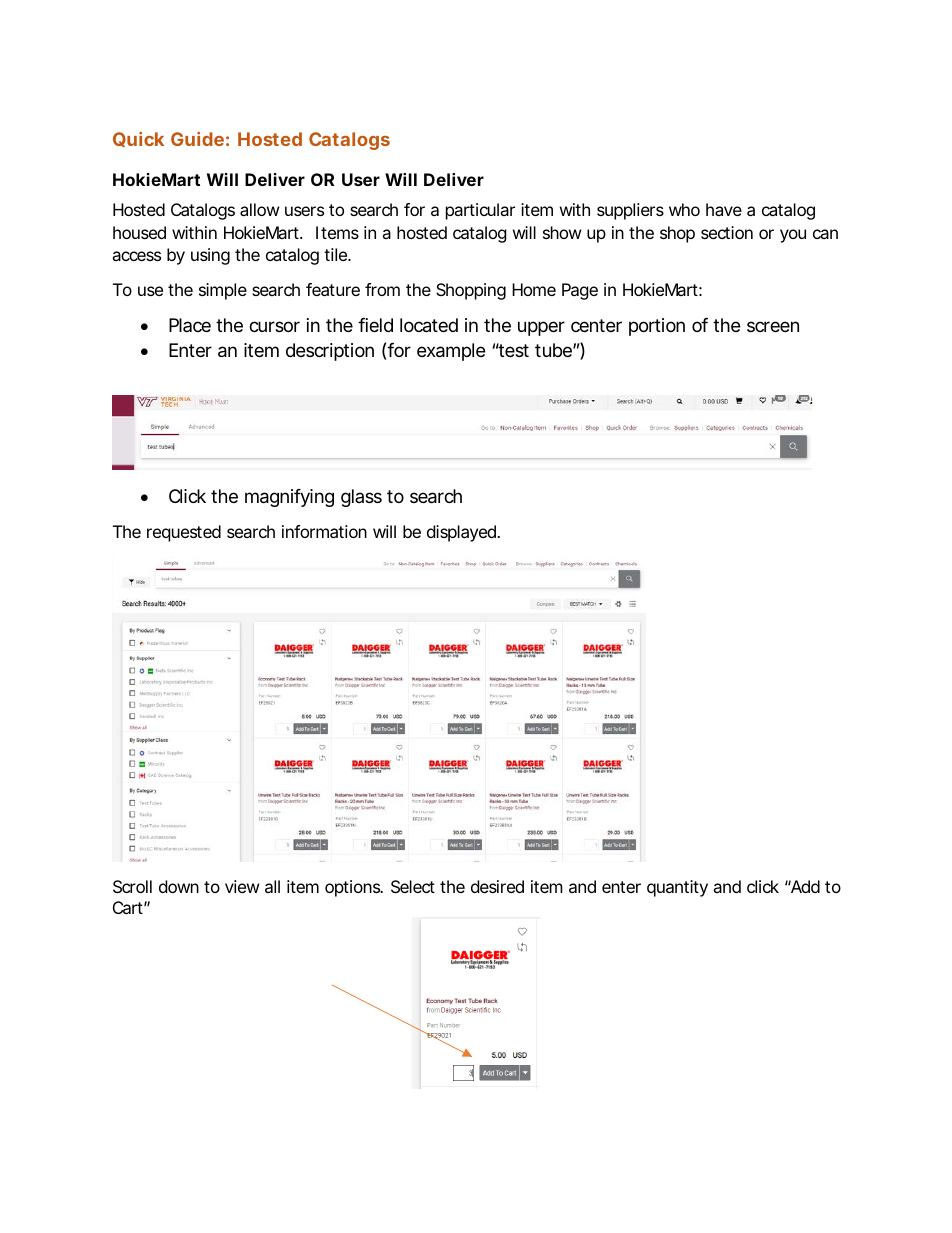  I want to click on requested, so click(184, 533).
